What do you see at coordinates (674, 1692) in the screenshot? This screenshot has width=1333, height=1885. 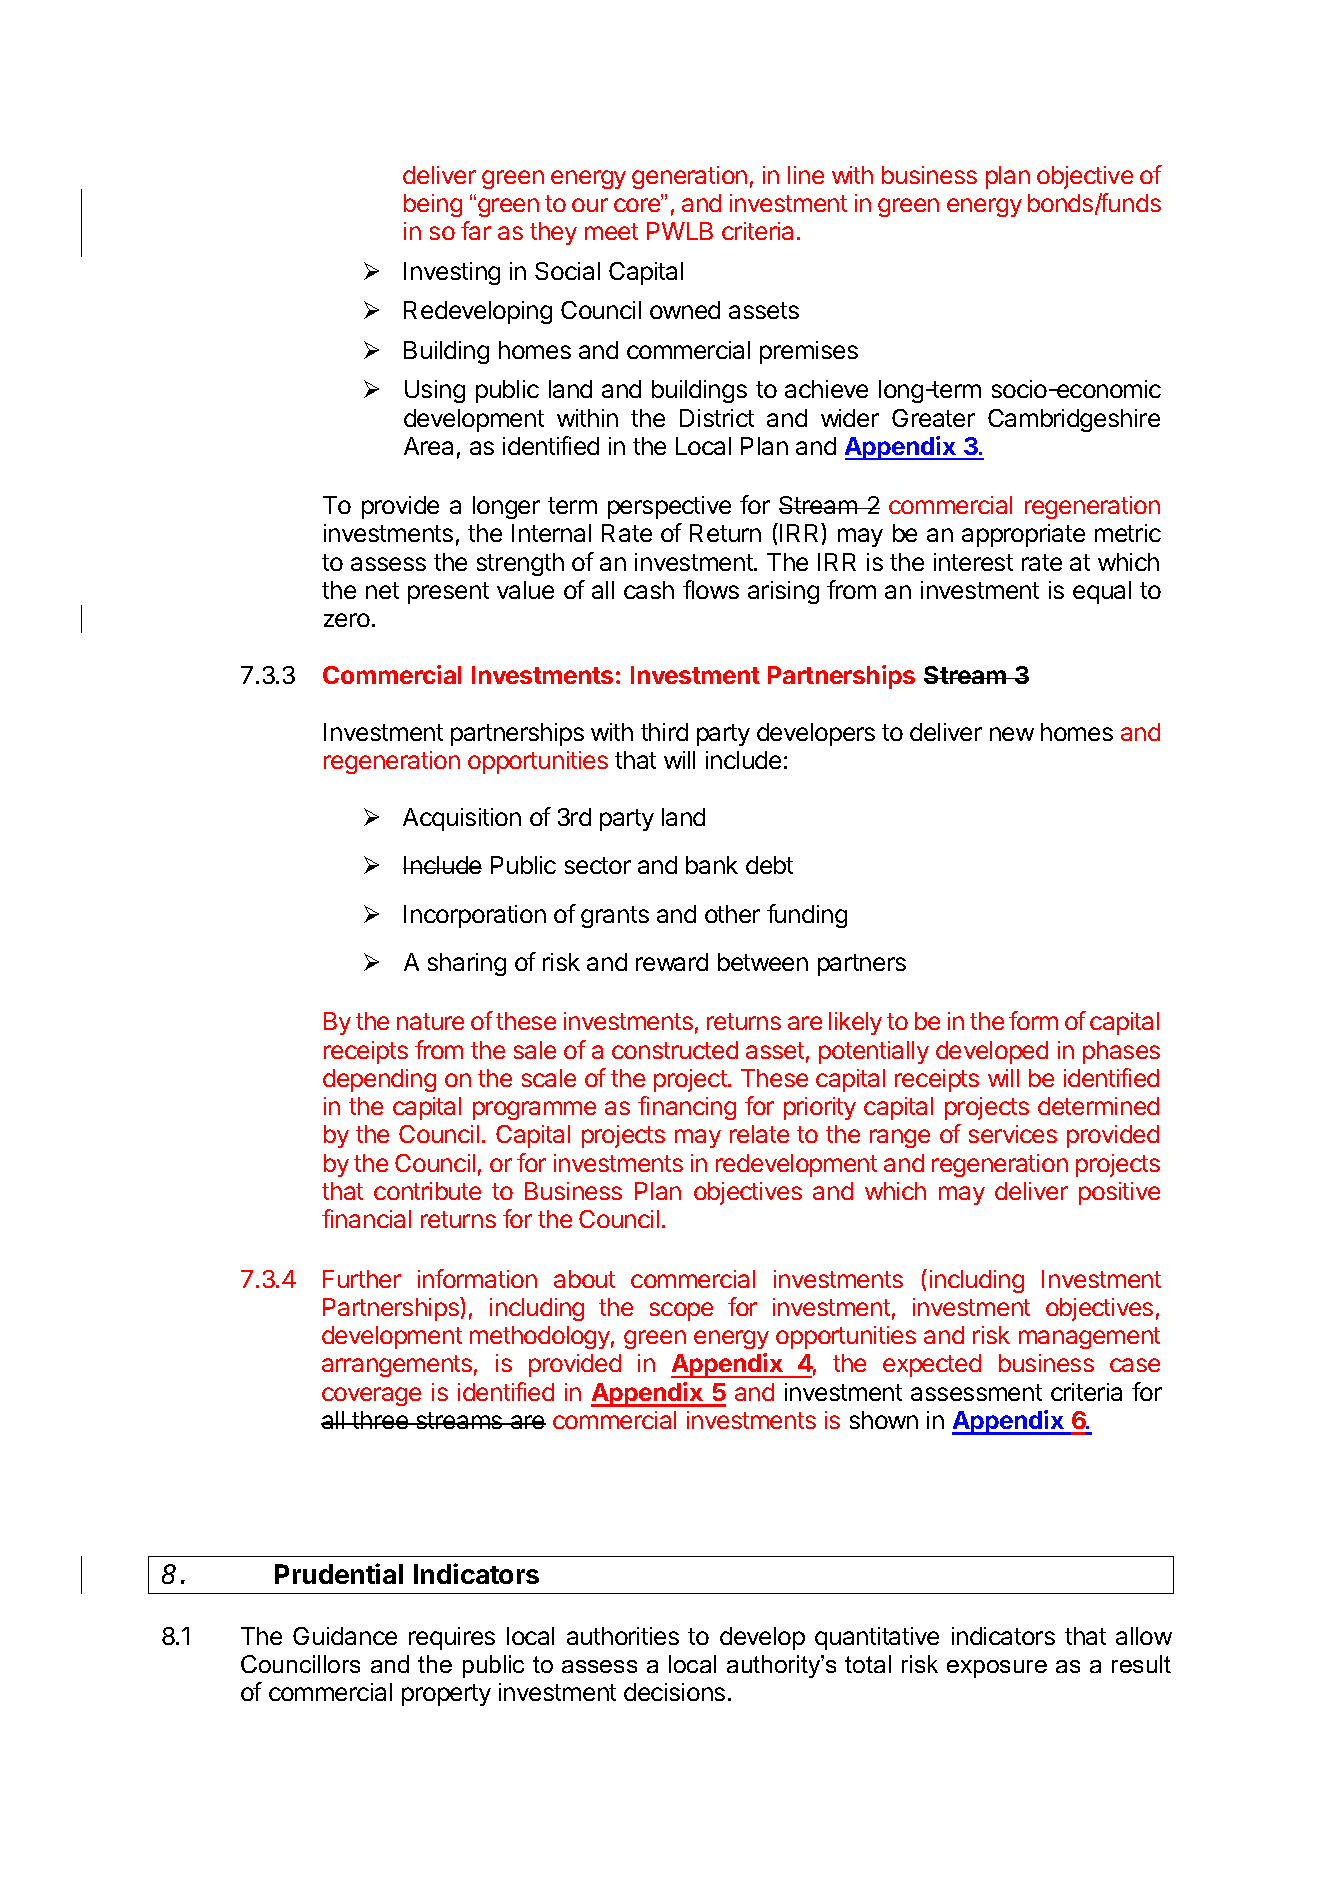 I see `decisions` at bounding box center [674, 1692].
